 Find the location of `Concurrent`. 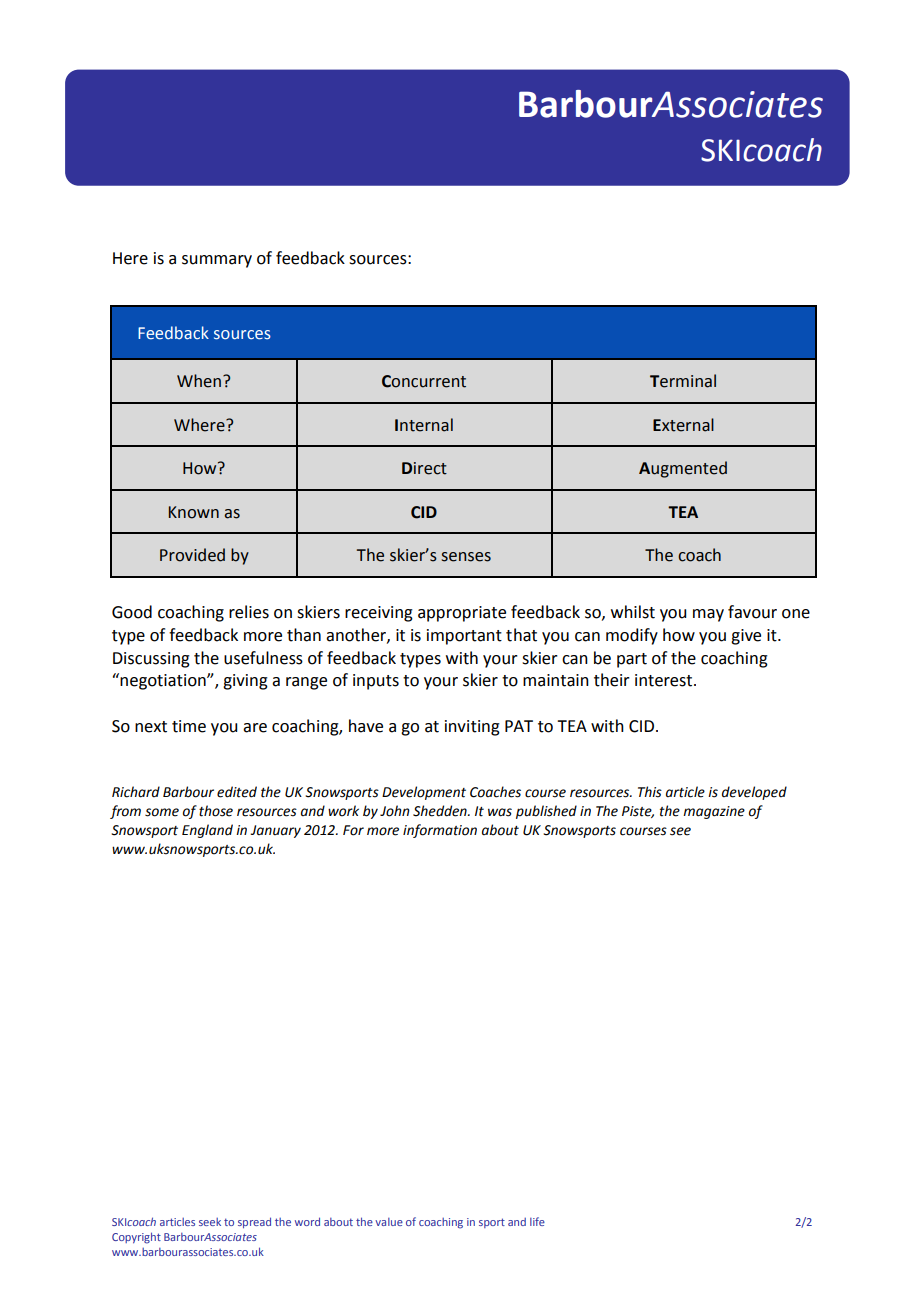

Concurrent is located at coordinates (424, 381).
